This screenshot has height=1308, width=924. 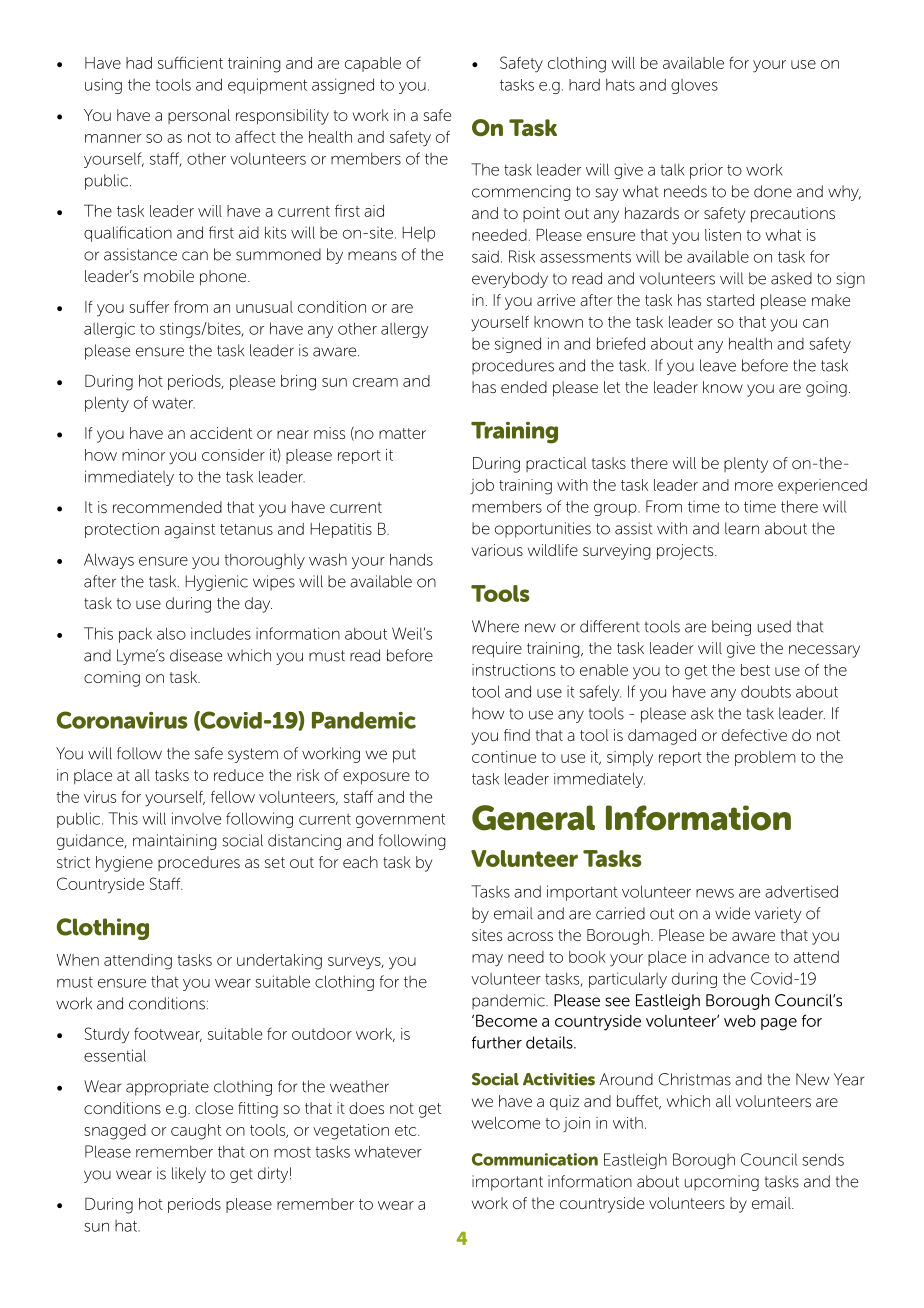 I want to click on sends, so click(x=823, y=1159).
